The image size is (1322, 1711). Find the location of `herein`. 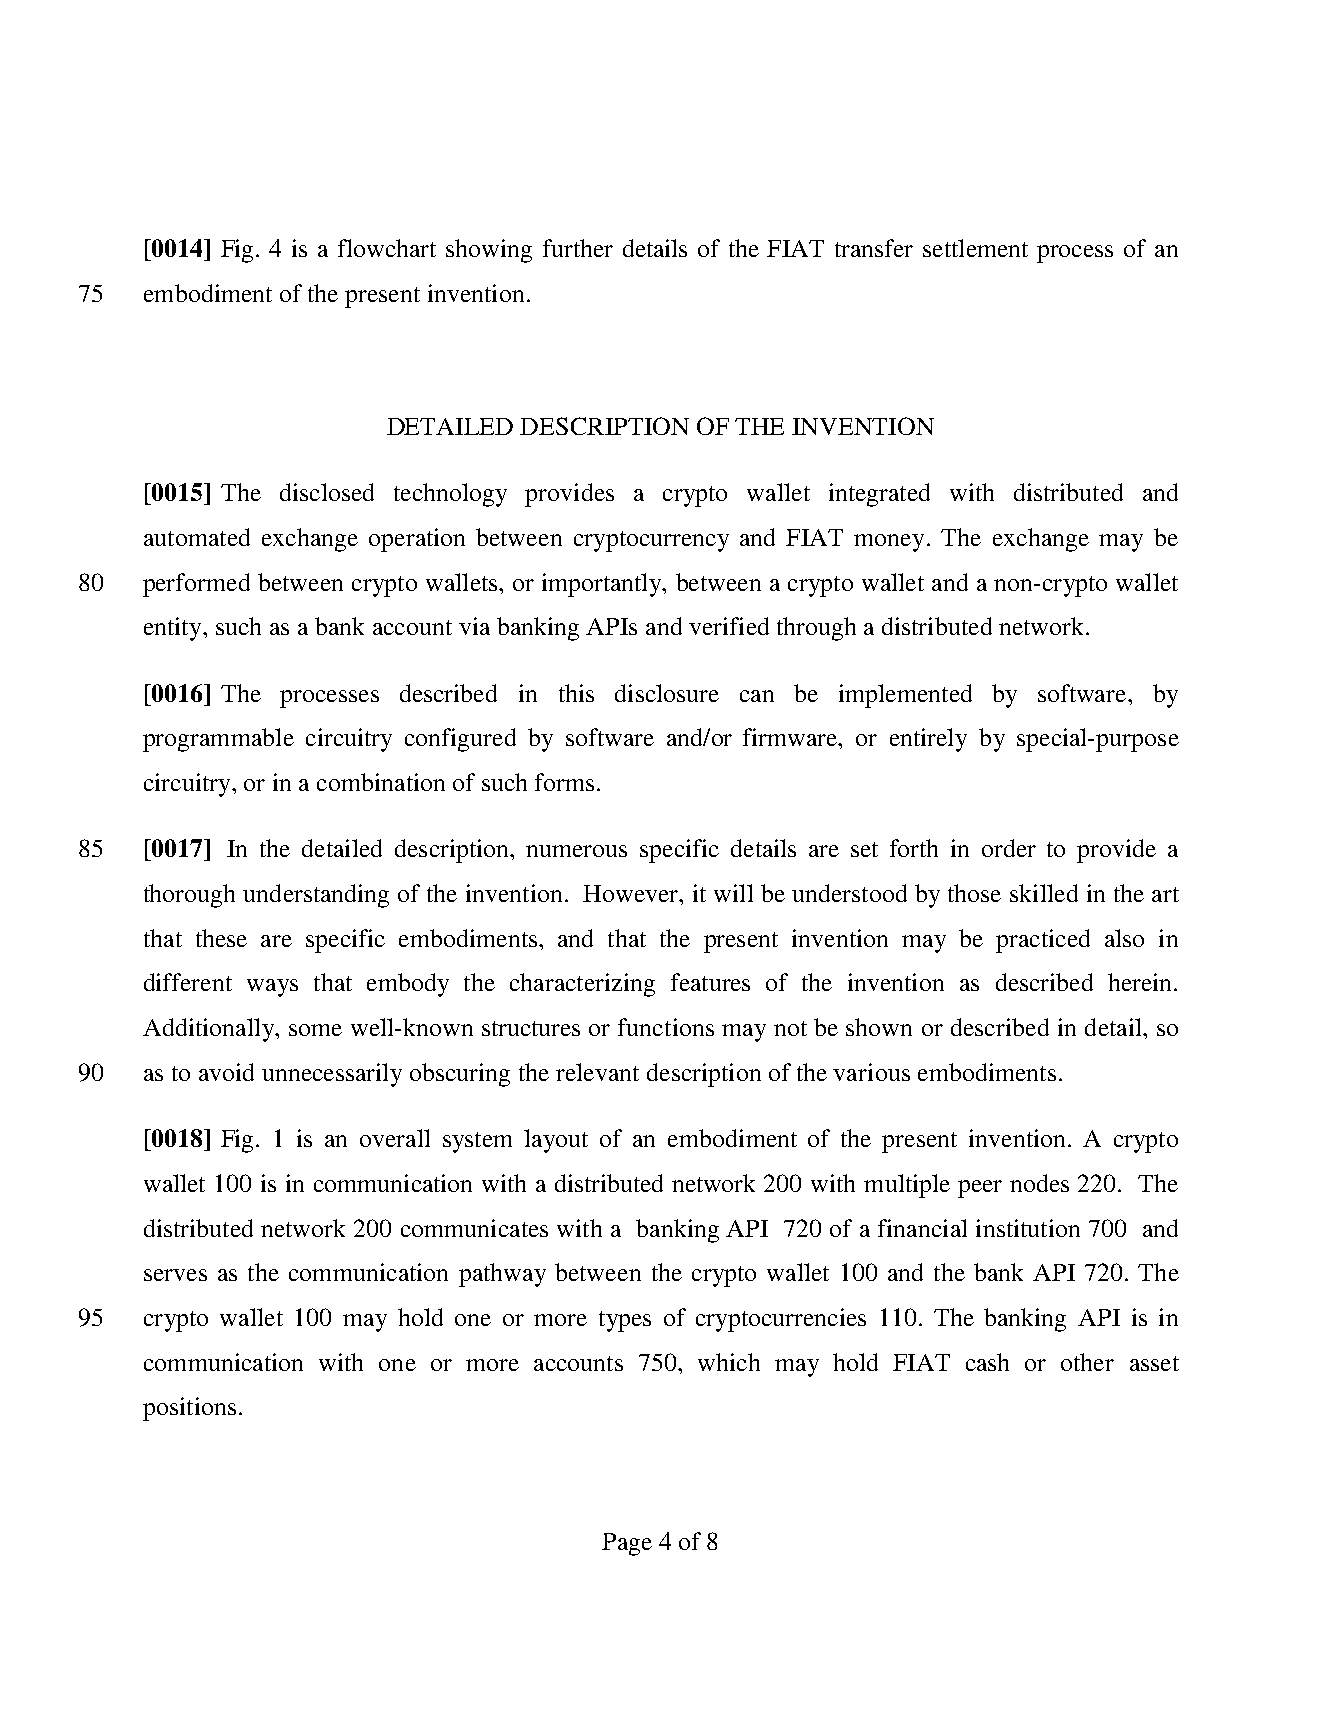

herein is located at coordinates (1139, 982).
